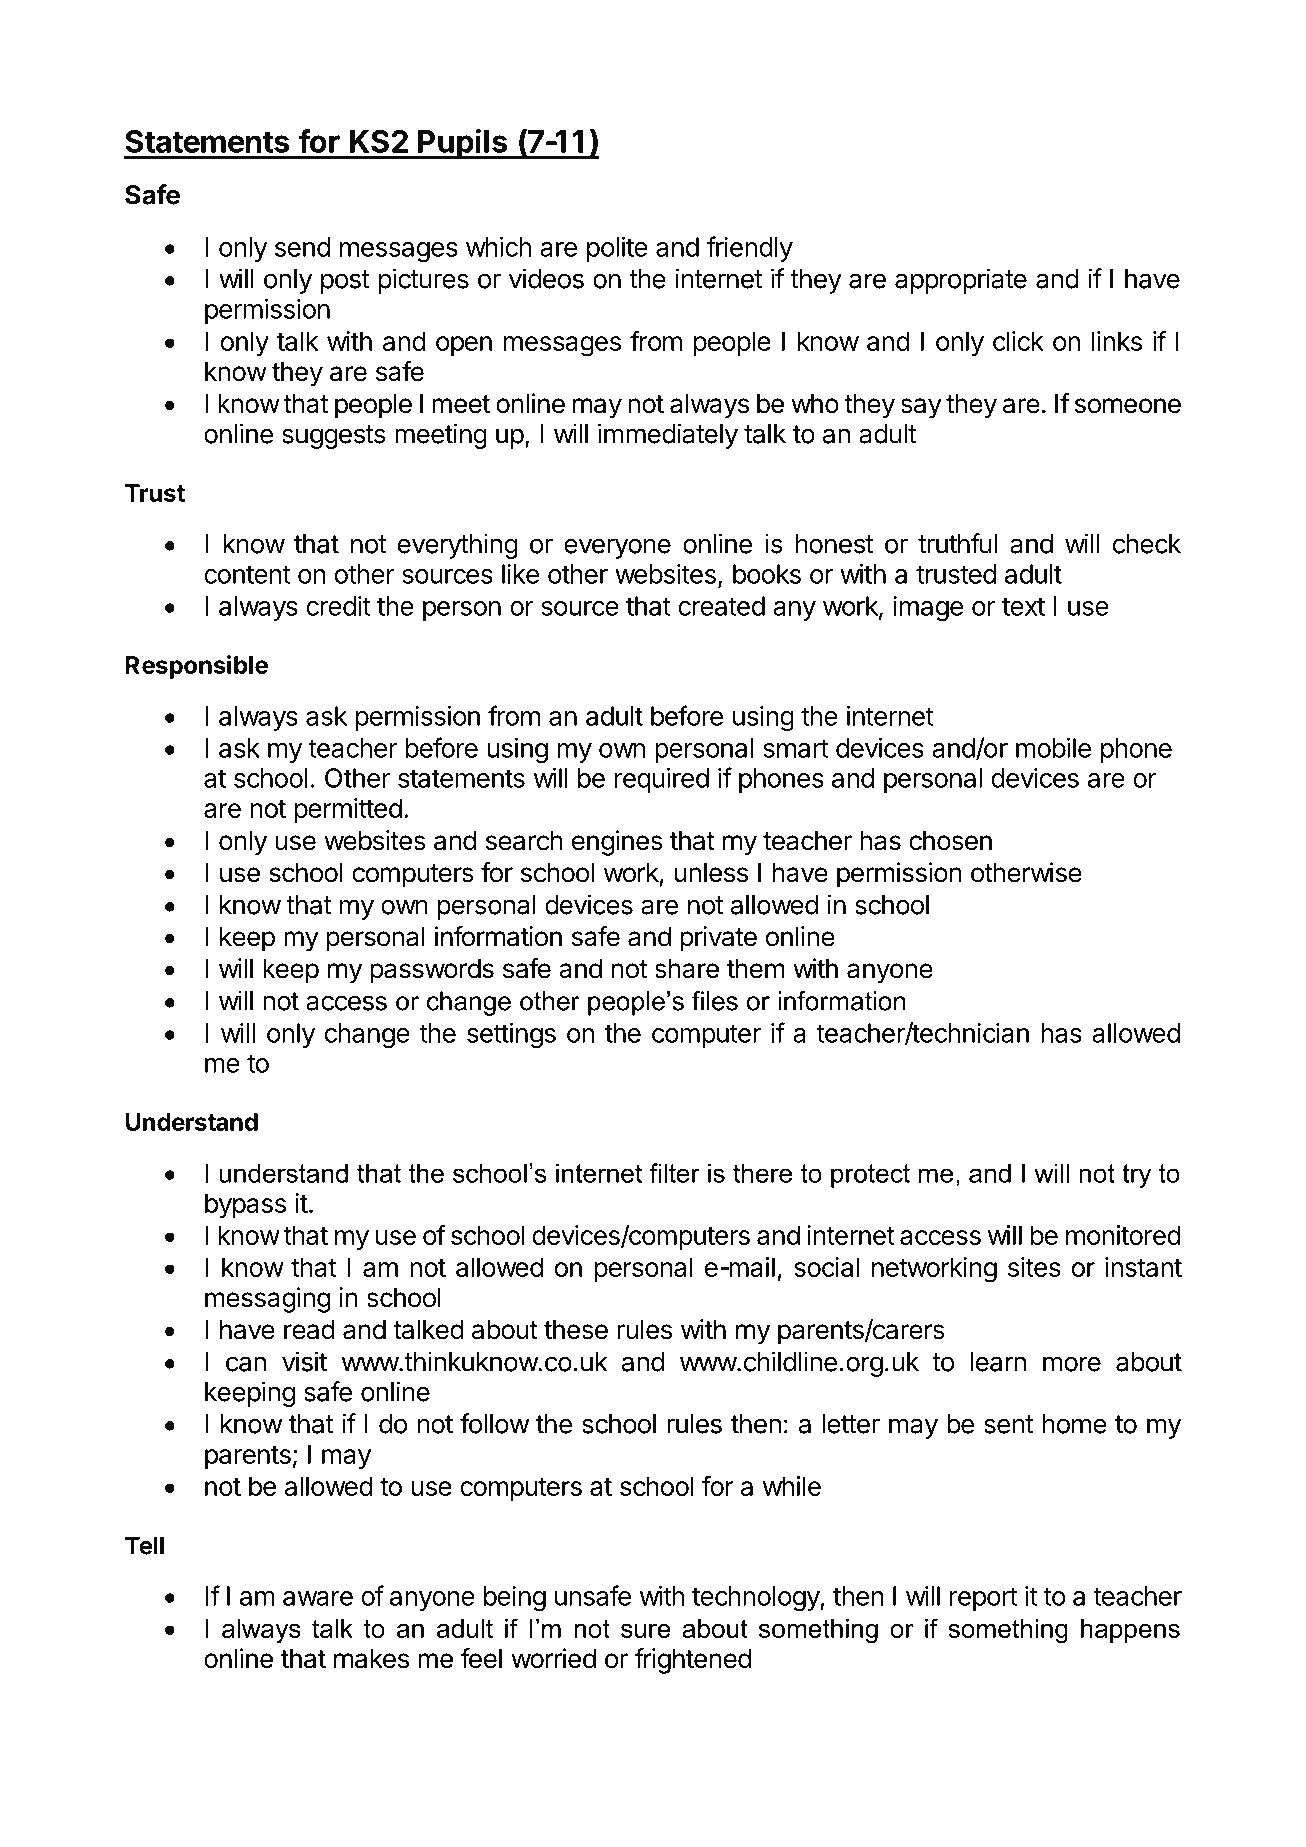 The width and height of the screenshot is (1306, 1847). I want to click on aware, so click(318, 1598).
